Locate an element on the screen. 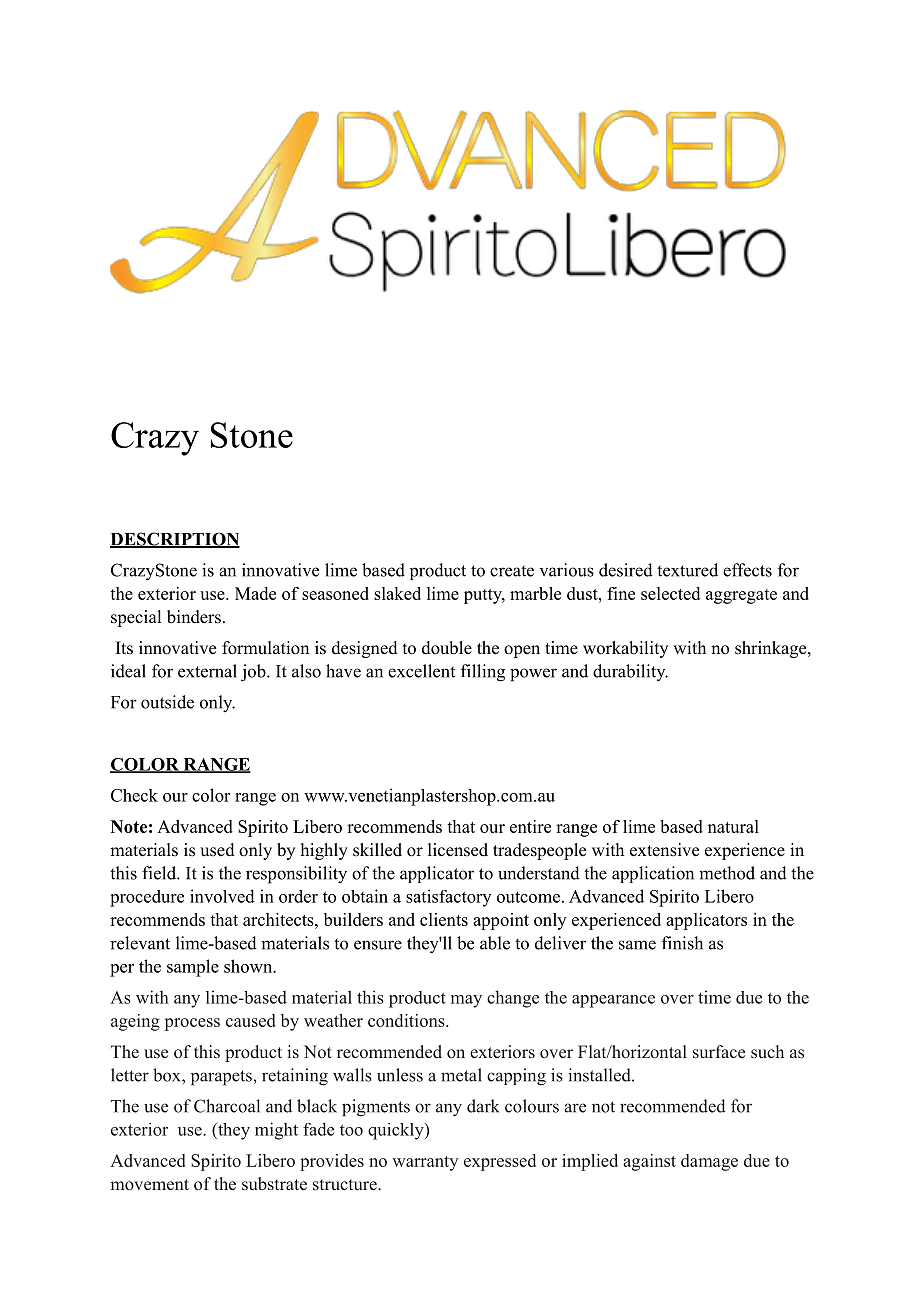 Image resolution: width=924 pixels, height=1308 pixels. movement is located at coordinates (149, 1185).
